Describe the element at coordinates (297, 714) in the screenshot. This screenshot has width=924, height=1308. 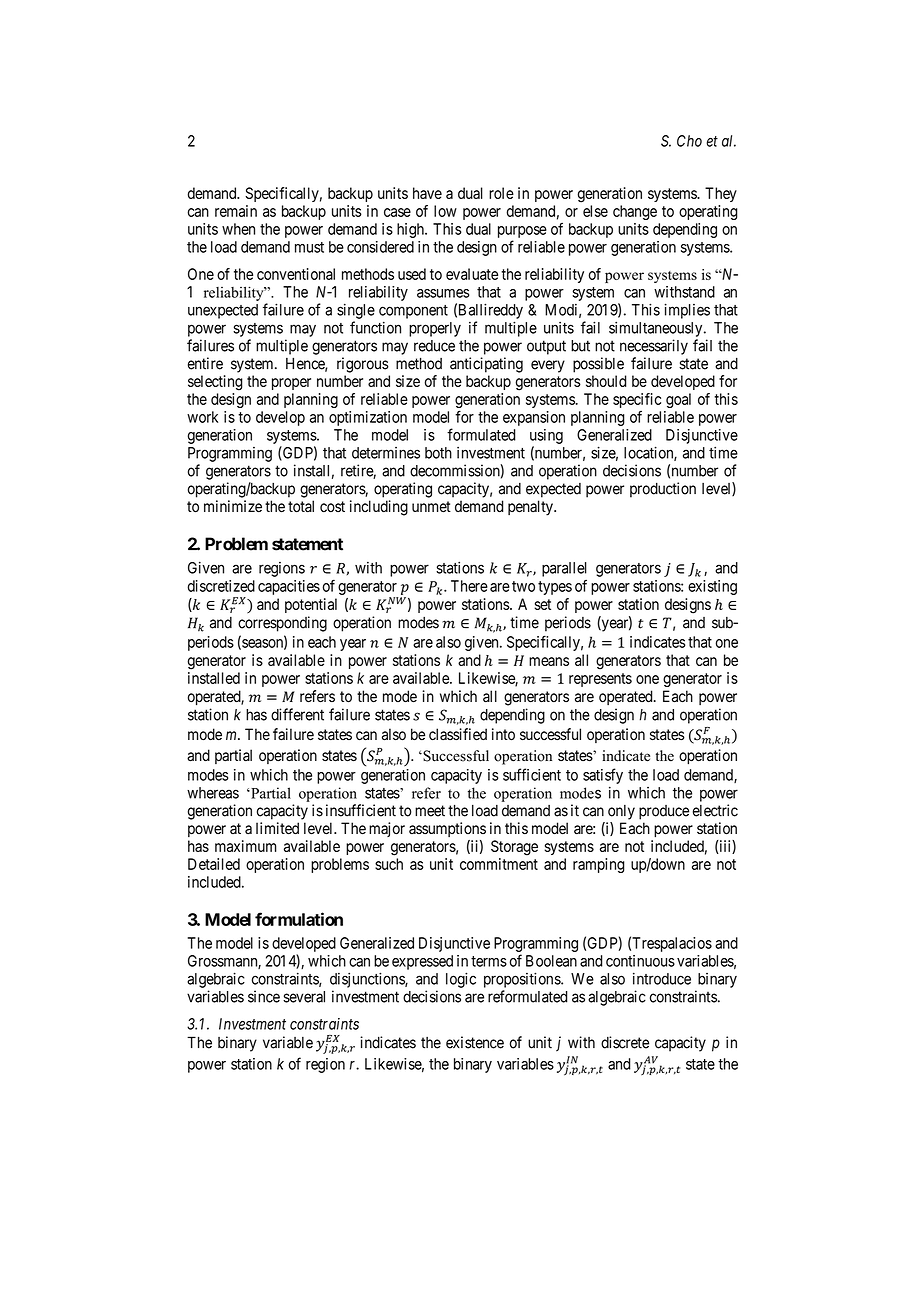
I see `different` at that location.
